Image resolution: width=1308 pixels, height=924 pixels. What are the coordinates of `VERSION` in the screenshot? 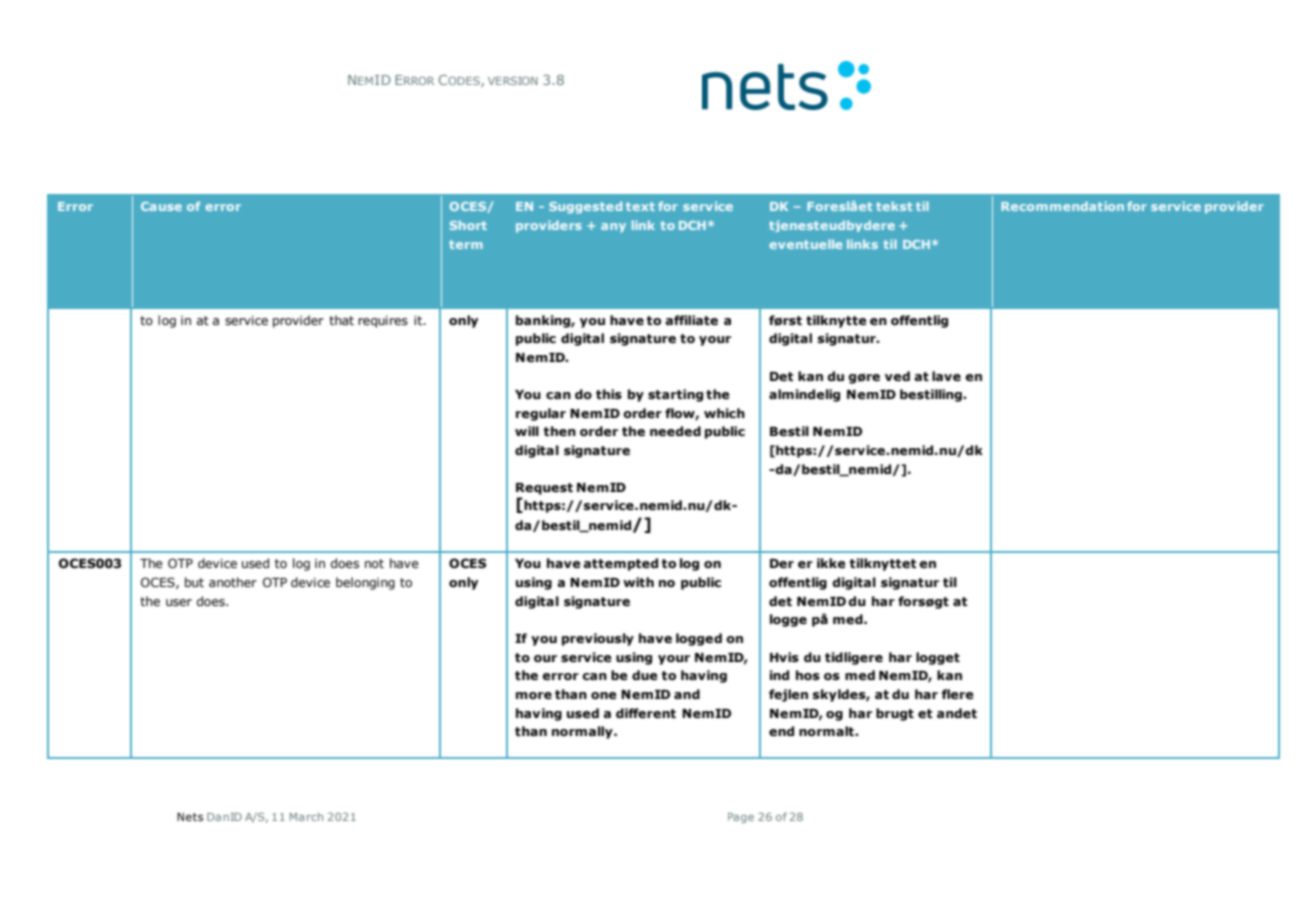 It's located at (513, 80).
